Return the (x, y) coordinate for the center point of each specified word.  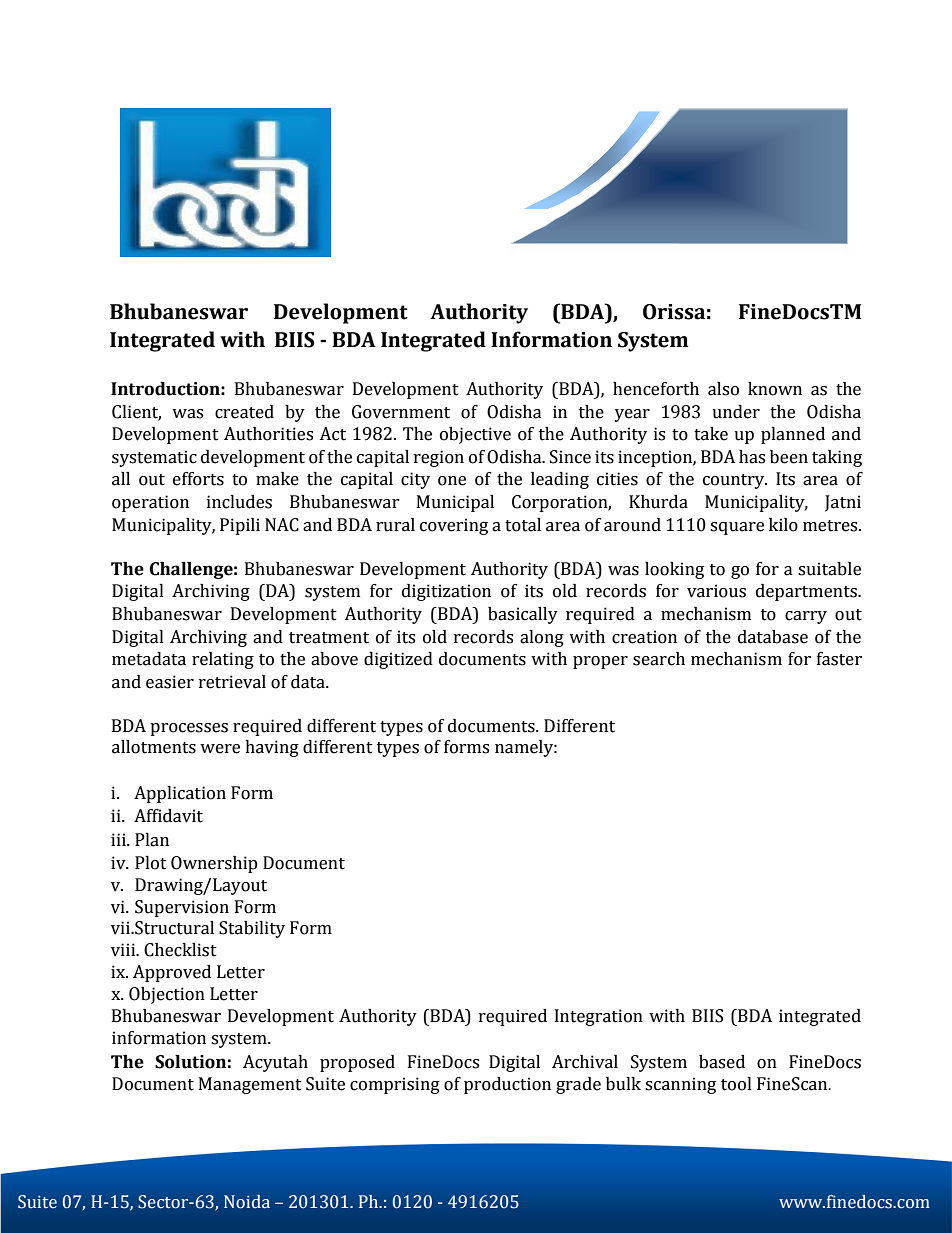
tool (736, 1084)
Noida (247, 1202)
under (736, 412)
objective (475, 435)
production (507, 1085)
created (244, 412)
